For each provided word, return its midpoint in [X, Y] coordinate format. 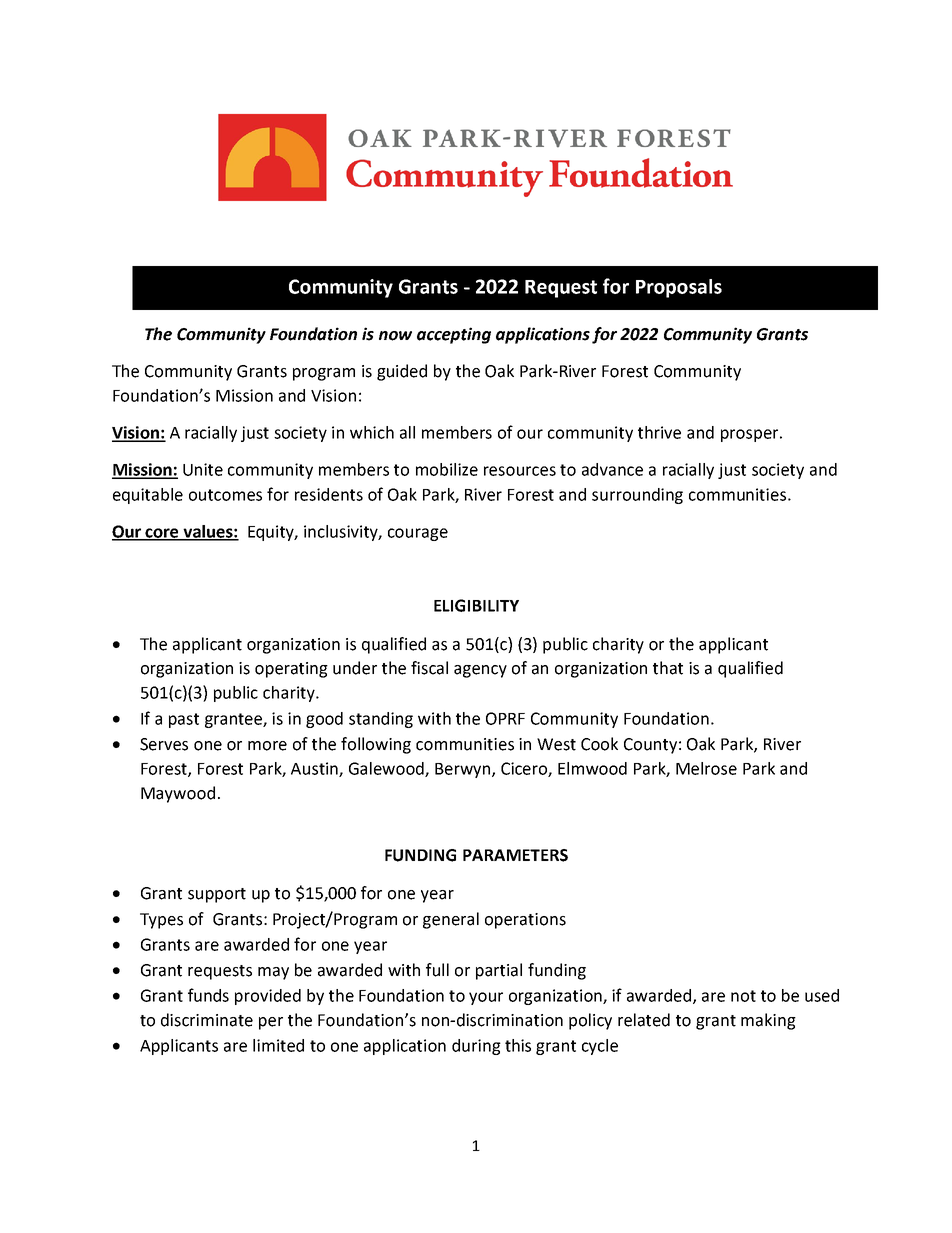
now [395, 336]
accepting [454, 335]
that [668, 668]
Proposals [679, 288]
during [476, 1047]
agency [480, 671]
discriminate [207, 1020]
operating [291, 670]
